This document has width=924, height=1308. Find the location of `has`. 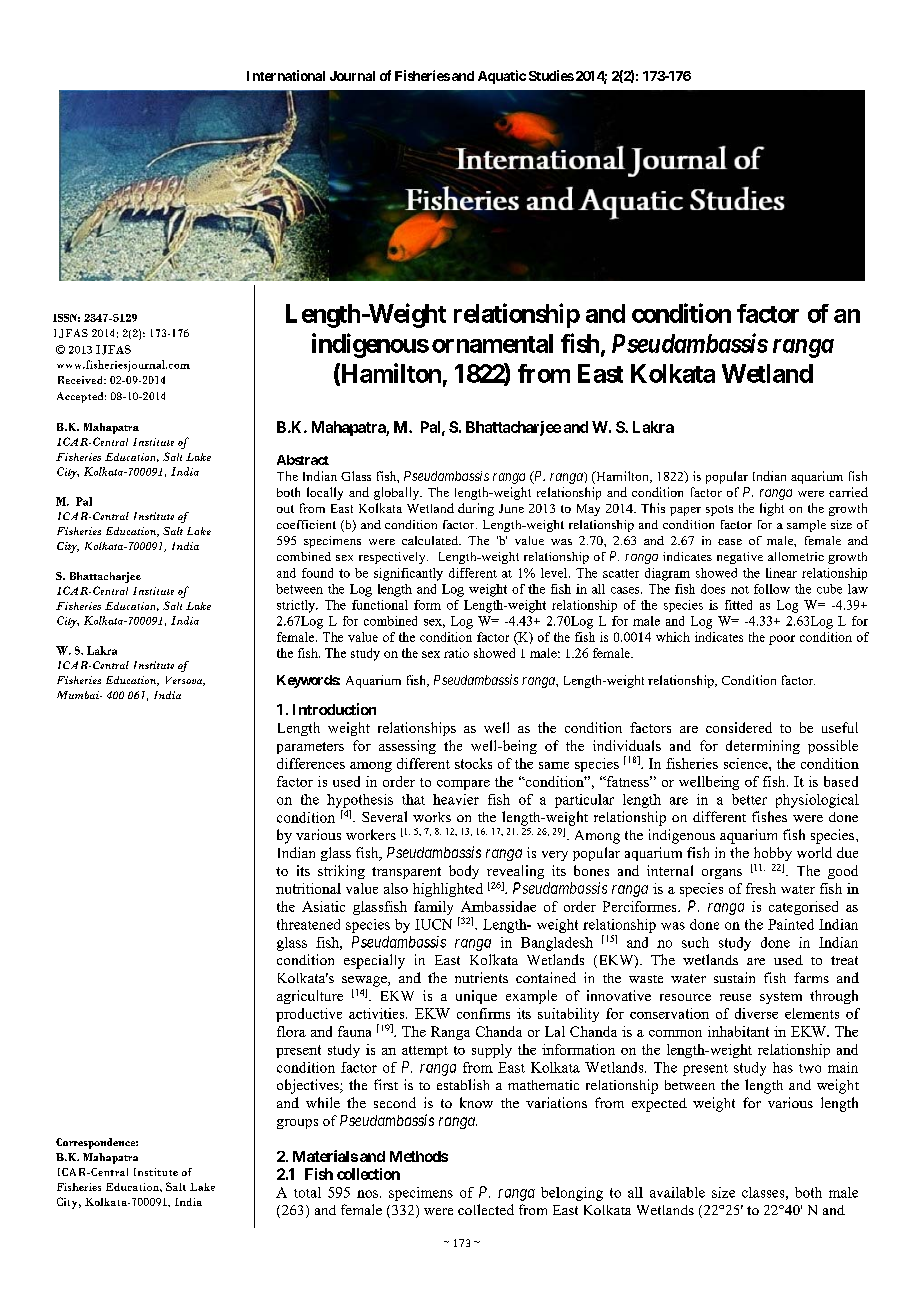

has is located at coordinates (783, 1067).
